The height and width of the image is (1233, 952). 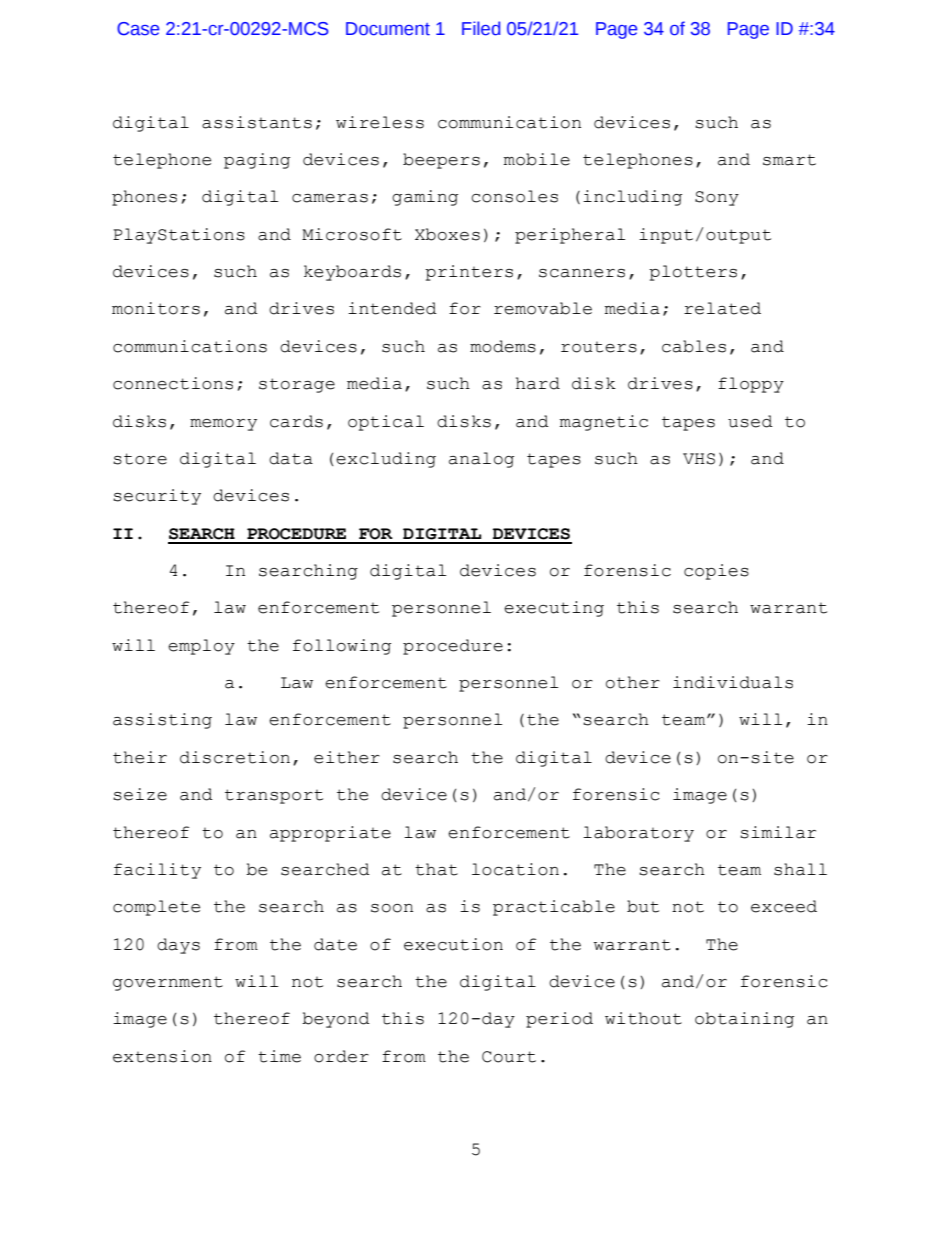 I want to click on VHS, so click(x=699, y=459).
